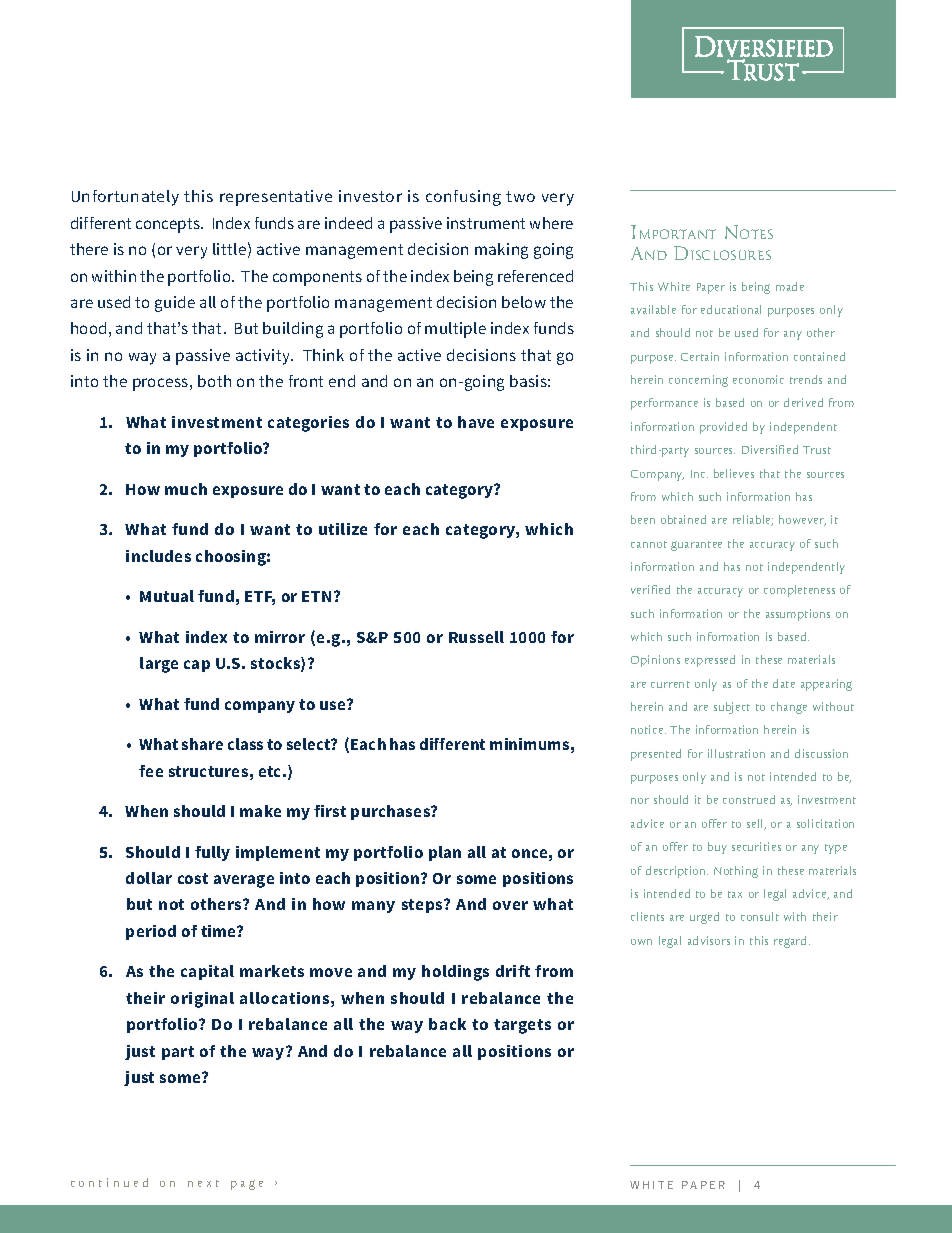 Image resolution: width=952 pixels, height=1233 pixels. What do you see at coordinates (486, 223) in the image?
I see `instrument` at bounding box center [486, 223].
